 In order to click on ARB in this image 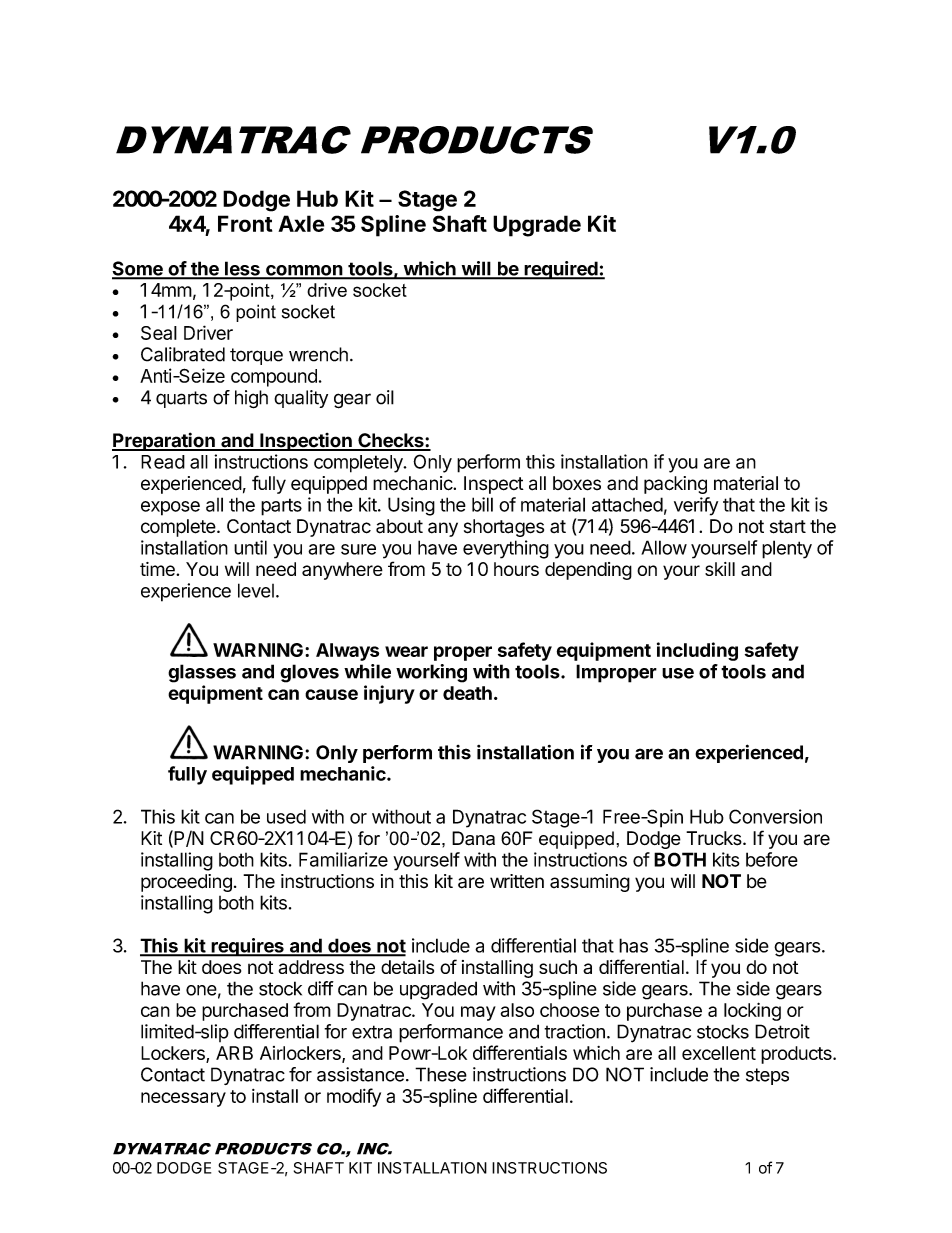, I will do `click(234, 1053)`.
